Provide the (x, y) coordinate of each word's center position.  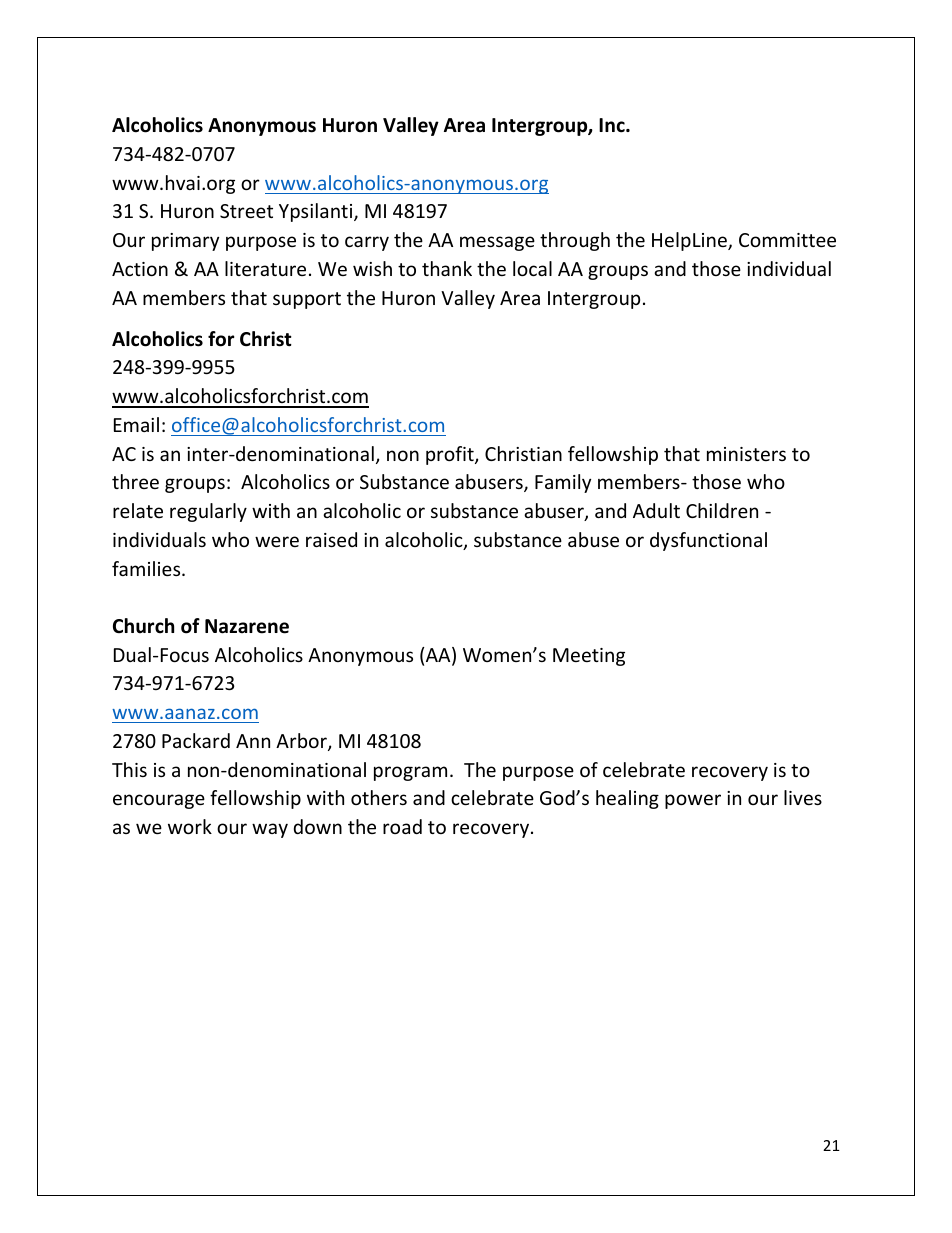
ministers (746, 454)
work (190, 826)
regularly (208, 512)
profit (451, 455)
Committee (787, 240)
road (402, 826)
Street (246, 211)
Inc (613, 125)
